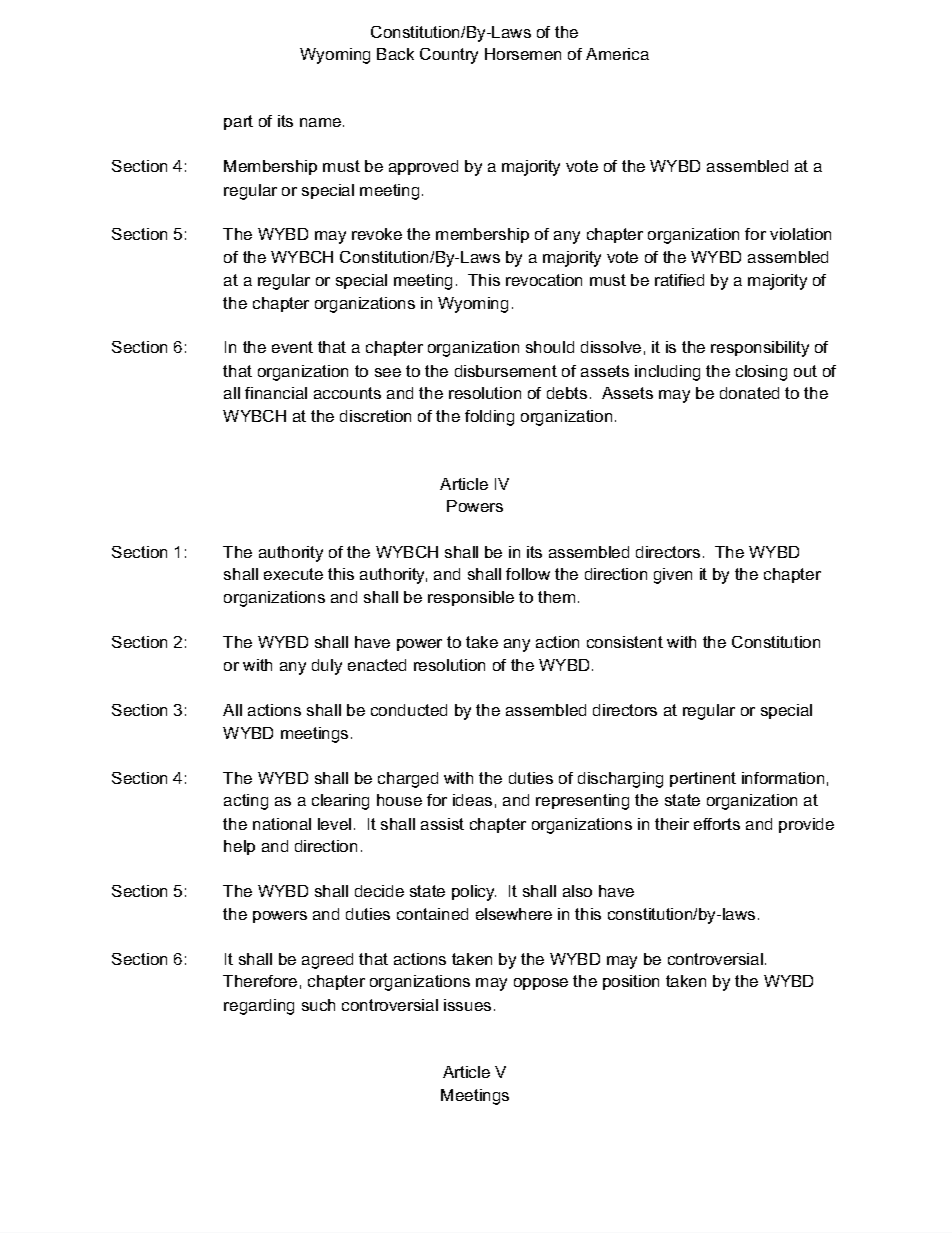 This image has width=952, height=1233. Describe the element at coordinates (679, 280) in the image. I see `ratified` at that location.
